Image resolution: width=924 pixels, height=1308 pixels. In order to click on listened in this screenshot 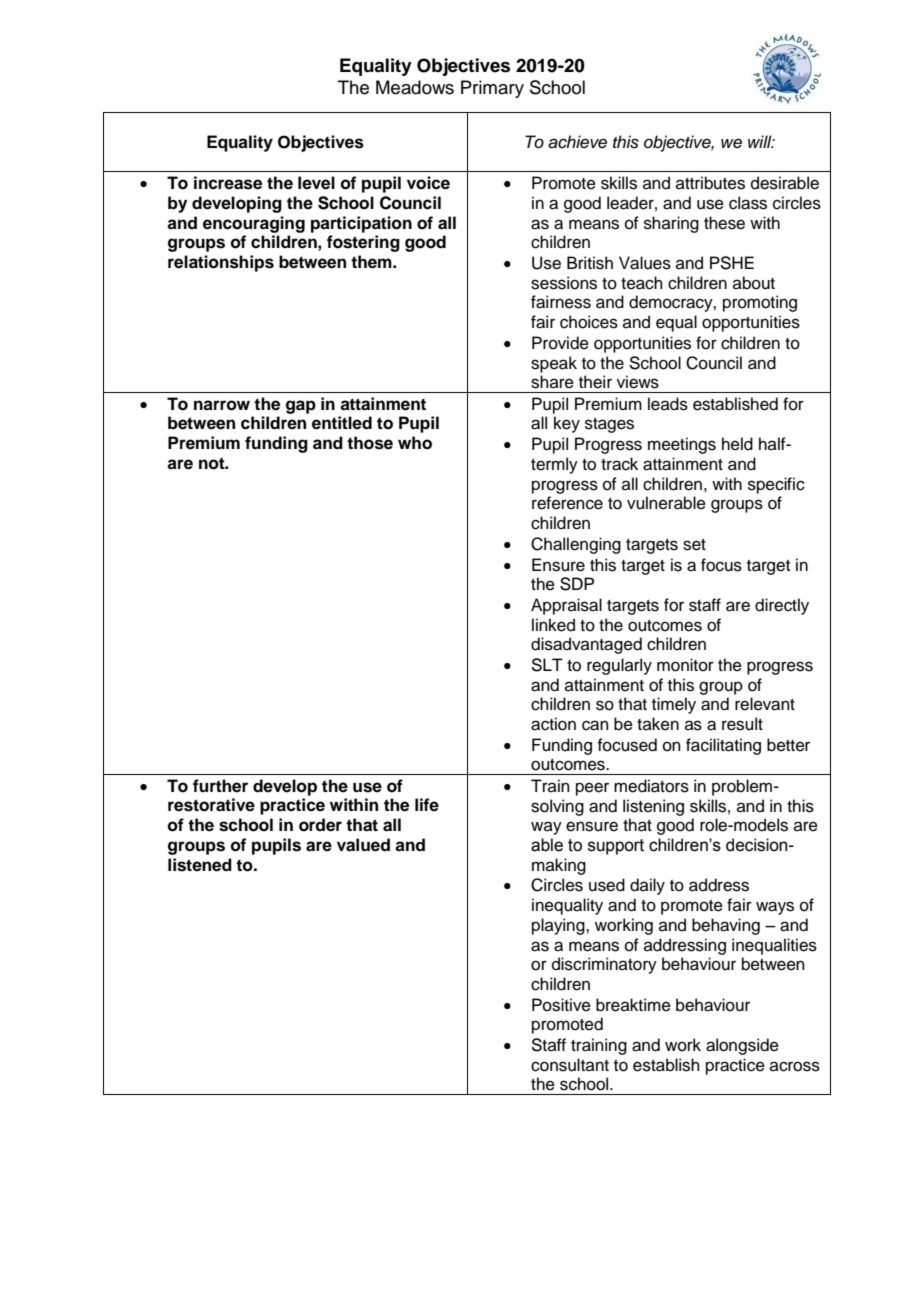, I will do `click(200, 865)`.
